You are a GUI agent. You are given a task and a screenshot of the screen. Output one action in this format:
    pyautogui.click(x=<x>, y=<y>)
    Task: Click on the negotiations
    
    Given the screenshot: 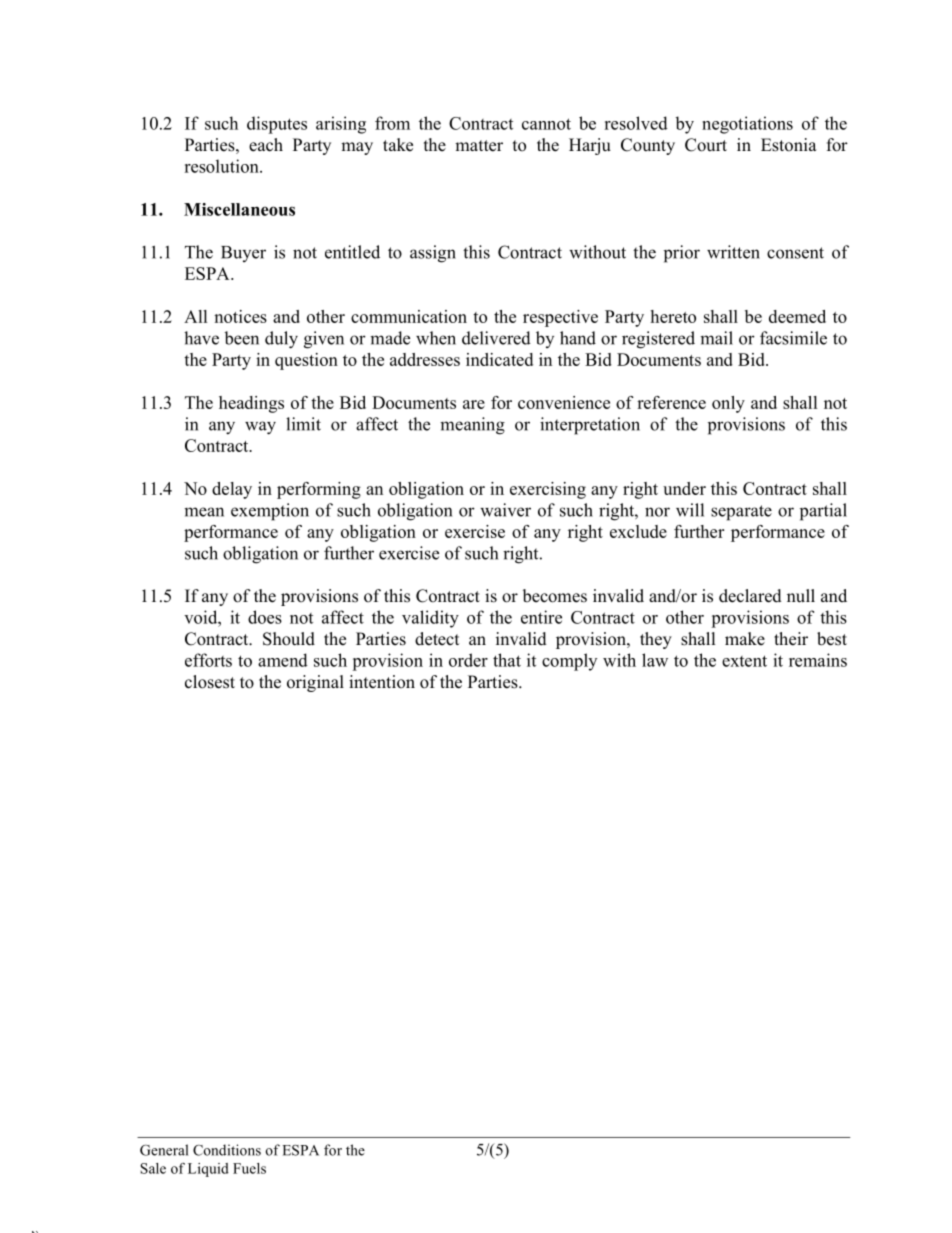 What is the action you would take?
    pyautogui.click(x=747, y=125)
